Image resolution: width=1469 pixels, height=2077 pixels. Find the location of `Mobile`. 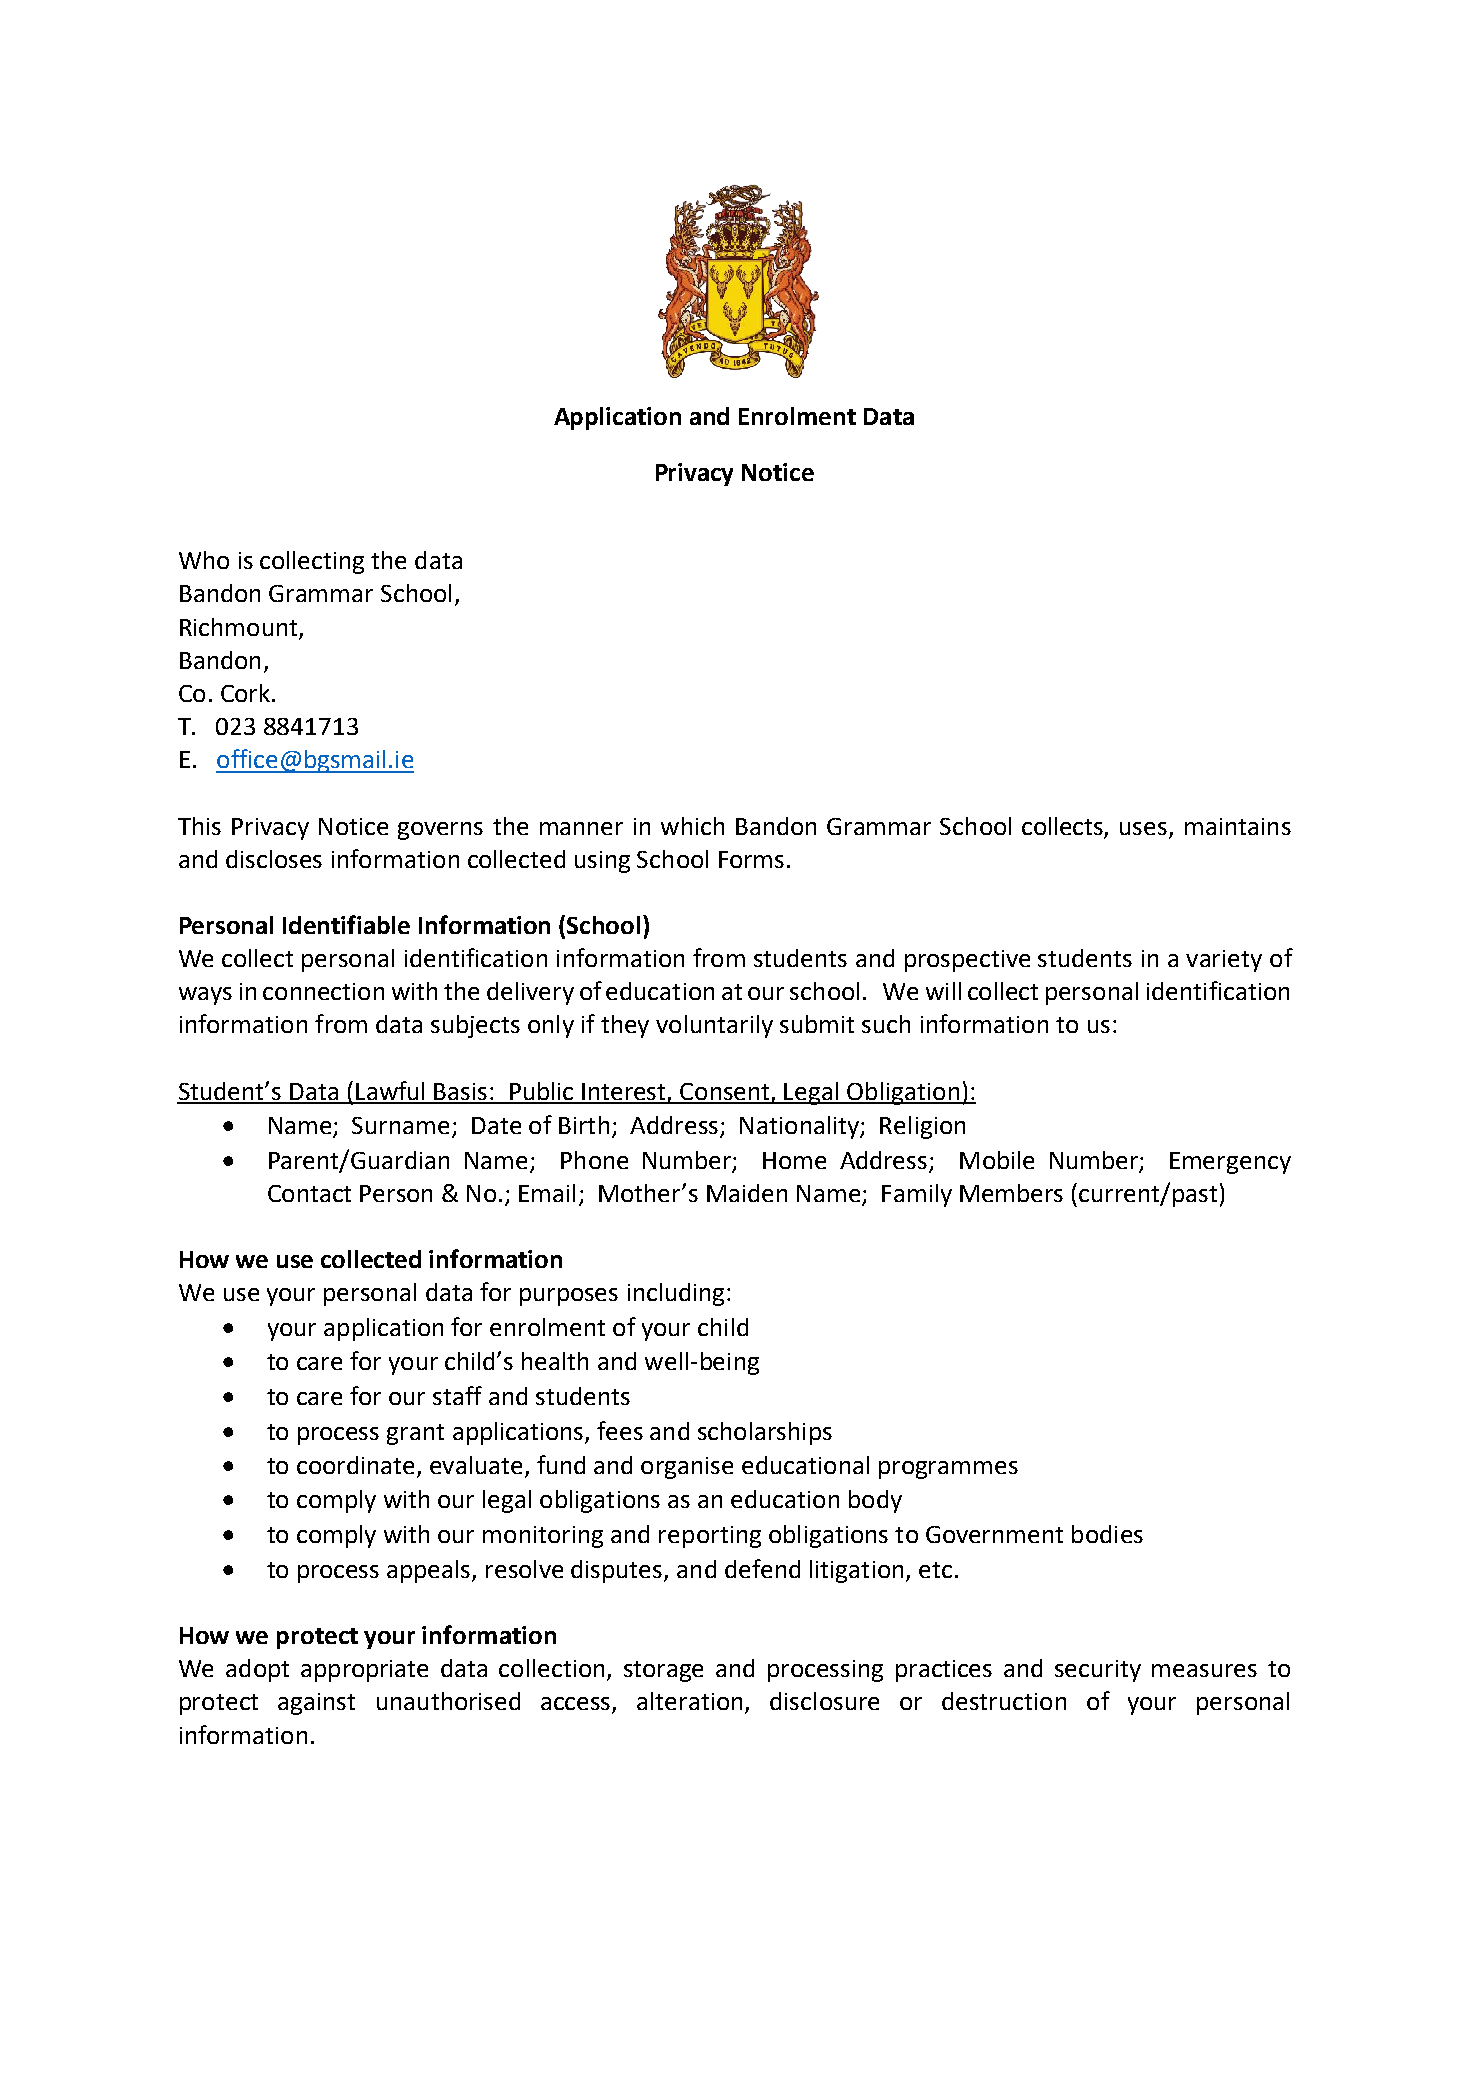

Mobile is located at coordinates (997, 1160).
